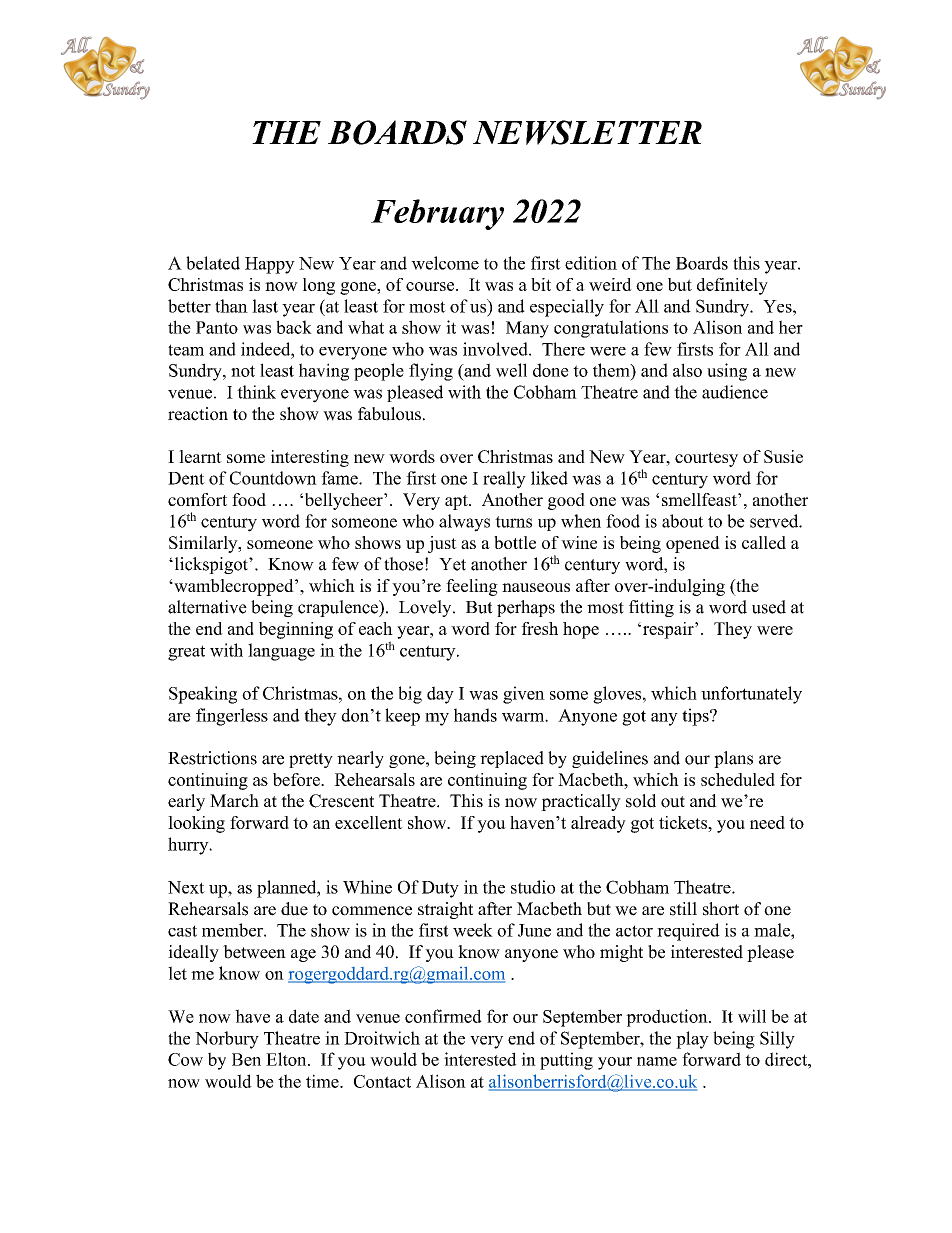  I want to click on Happy, so click(270, 265).
